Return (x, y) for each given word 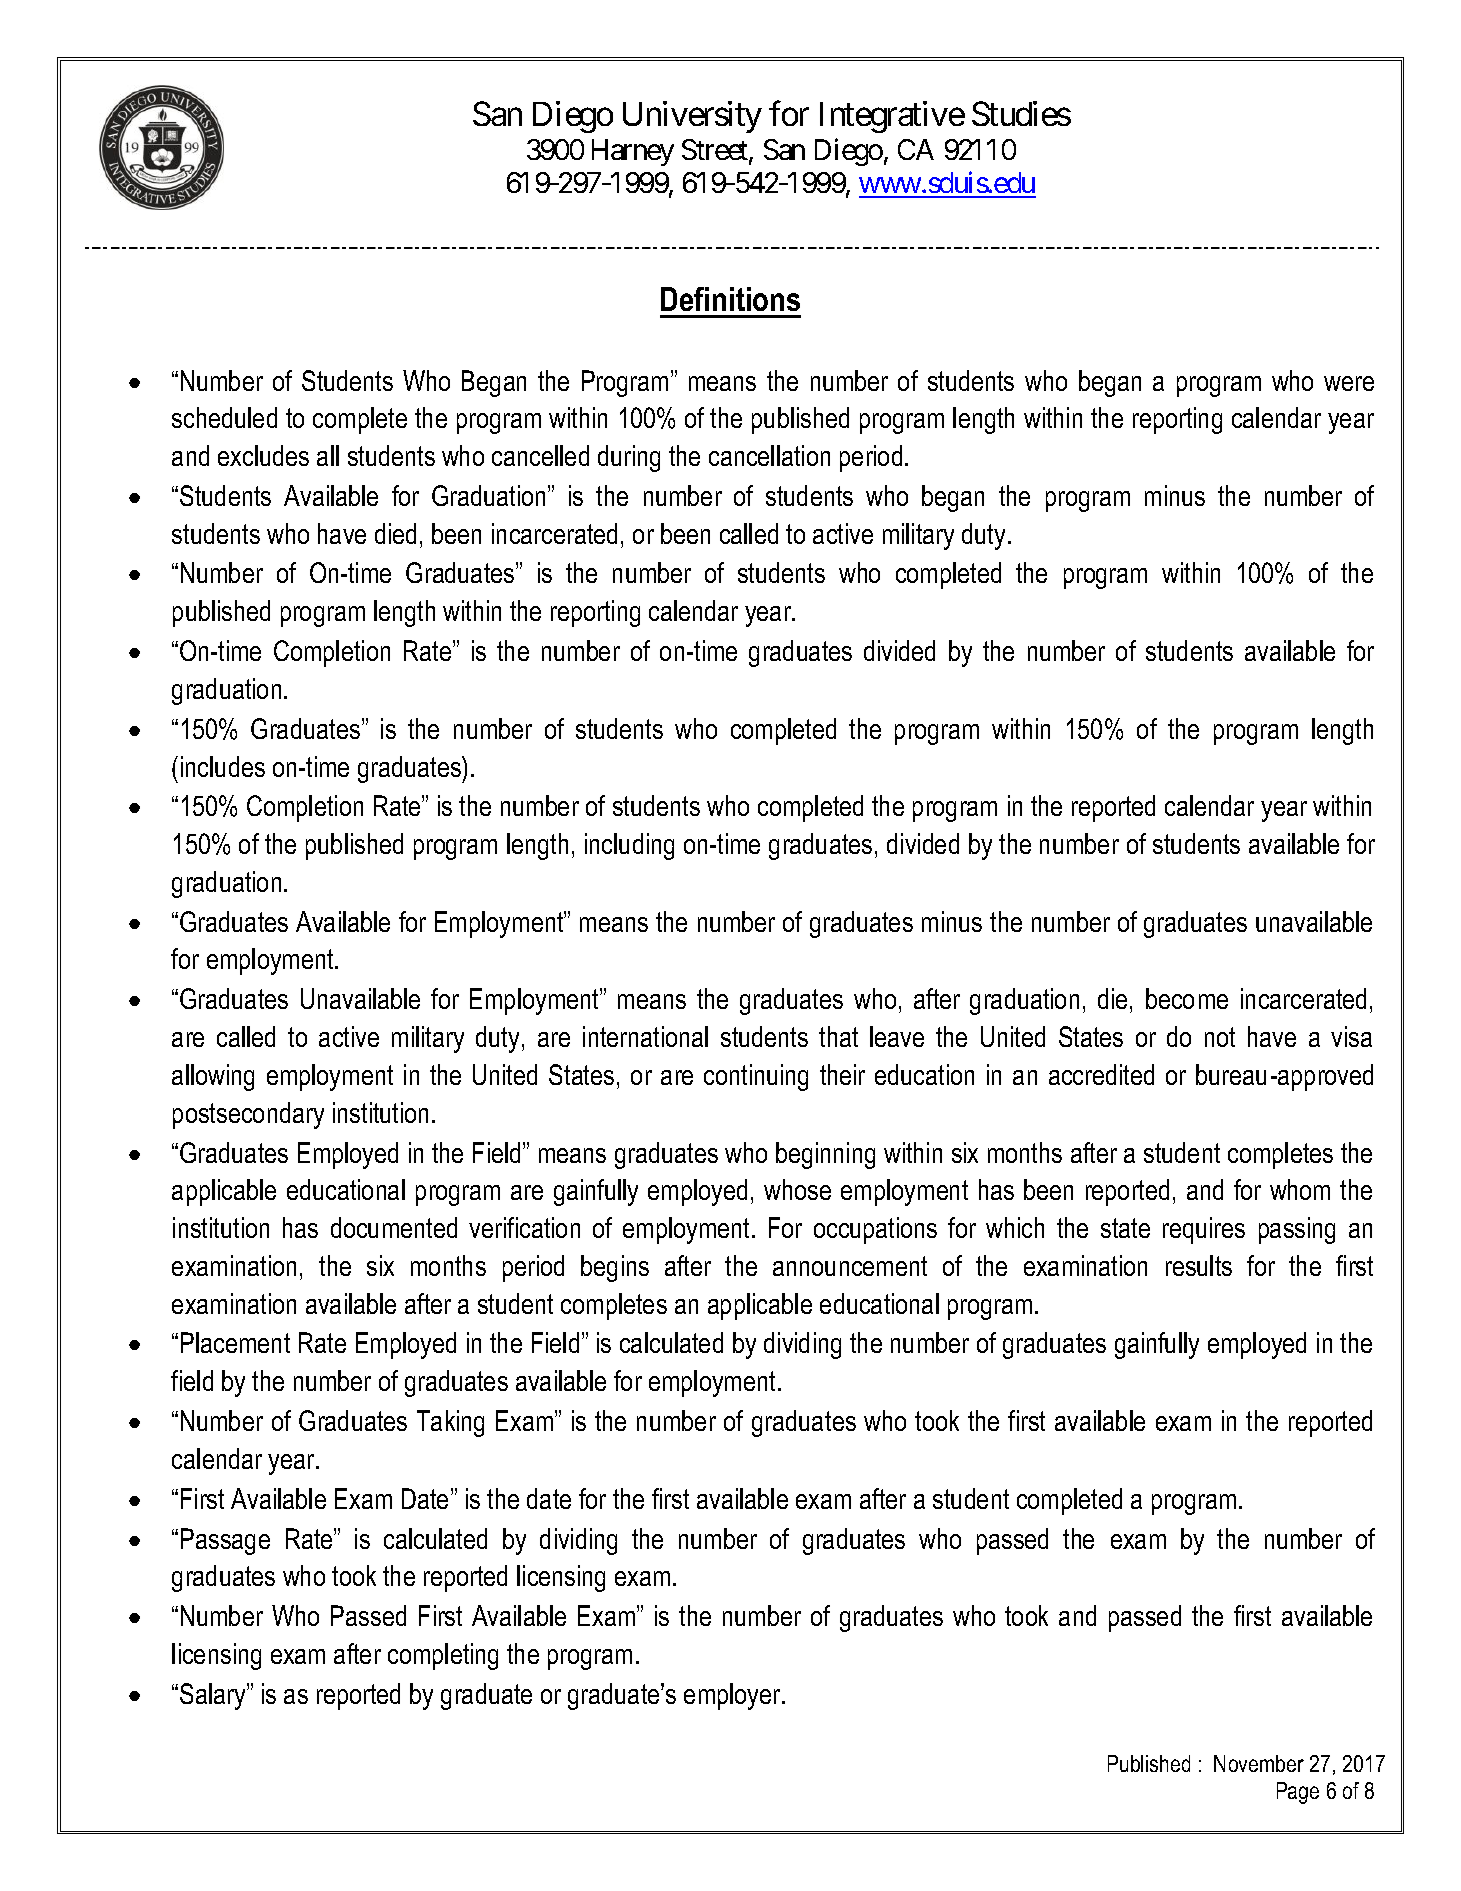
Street (716, 151)
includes (223, 766)
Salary (214, 1696)
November (1259, 1763)
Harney (633, 152)
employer (733, 1696)
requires (1204, 1230)
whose (797, 1189)
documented (394, 1227)
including (629, 846)
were (1349, 383)
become (1187, 998)
